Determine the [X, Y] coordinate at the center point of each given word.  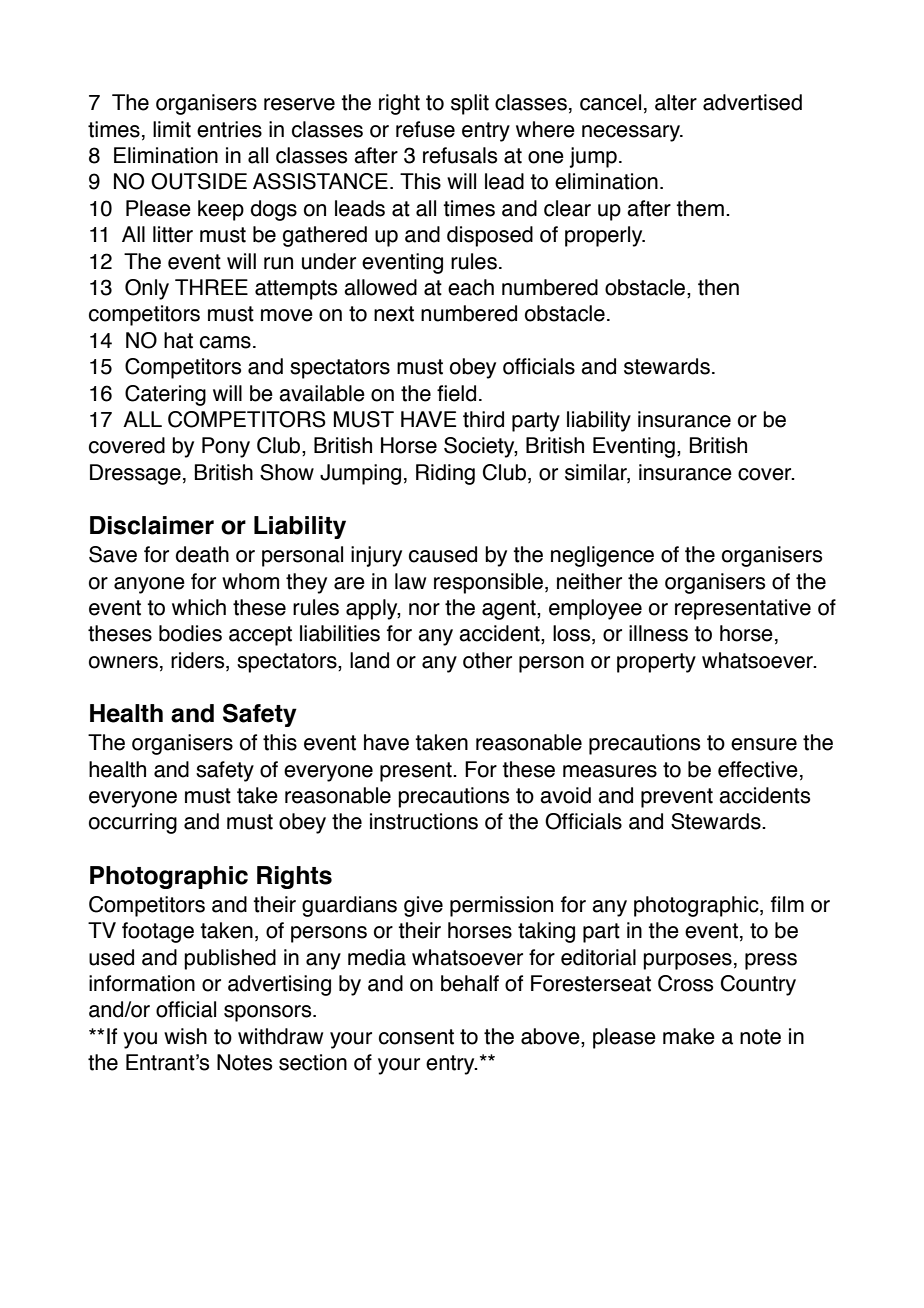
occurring [133, 823]
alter [676, 102]
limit [172, 129]
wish [185, 1036]
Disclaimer [152, 525]
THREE [211, 287]
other [487, 660]
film [787, 904]
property [656, 663]
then [718, 287]
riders [199, 661]
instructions [424, 821]
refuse [425, 129]
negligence [602, 556]
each [471, 287]
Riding [445, 474]
